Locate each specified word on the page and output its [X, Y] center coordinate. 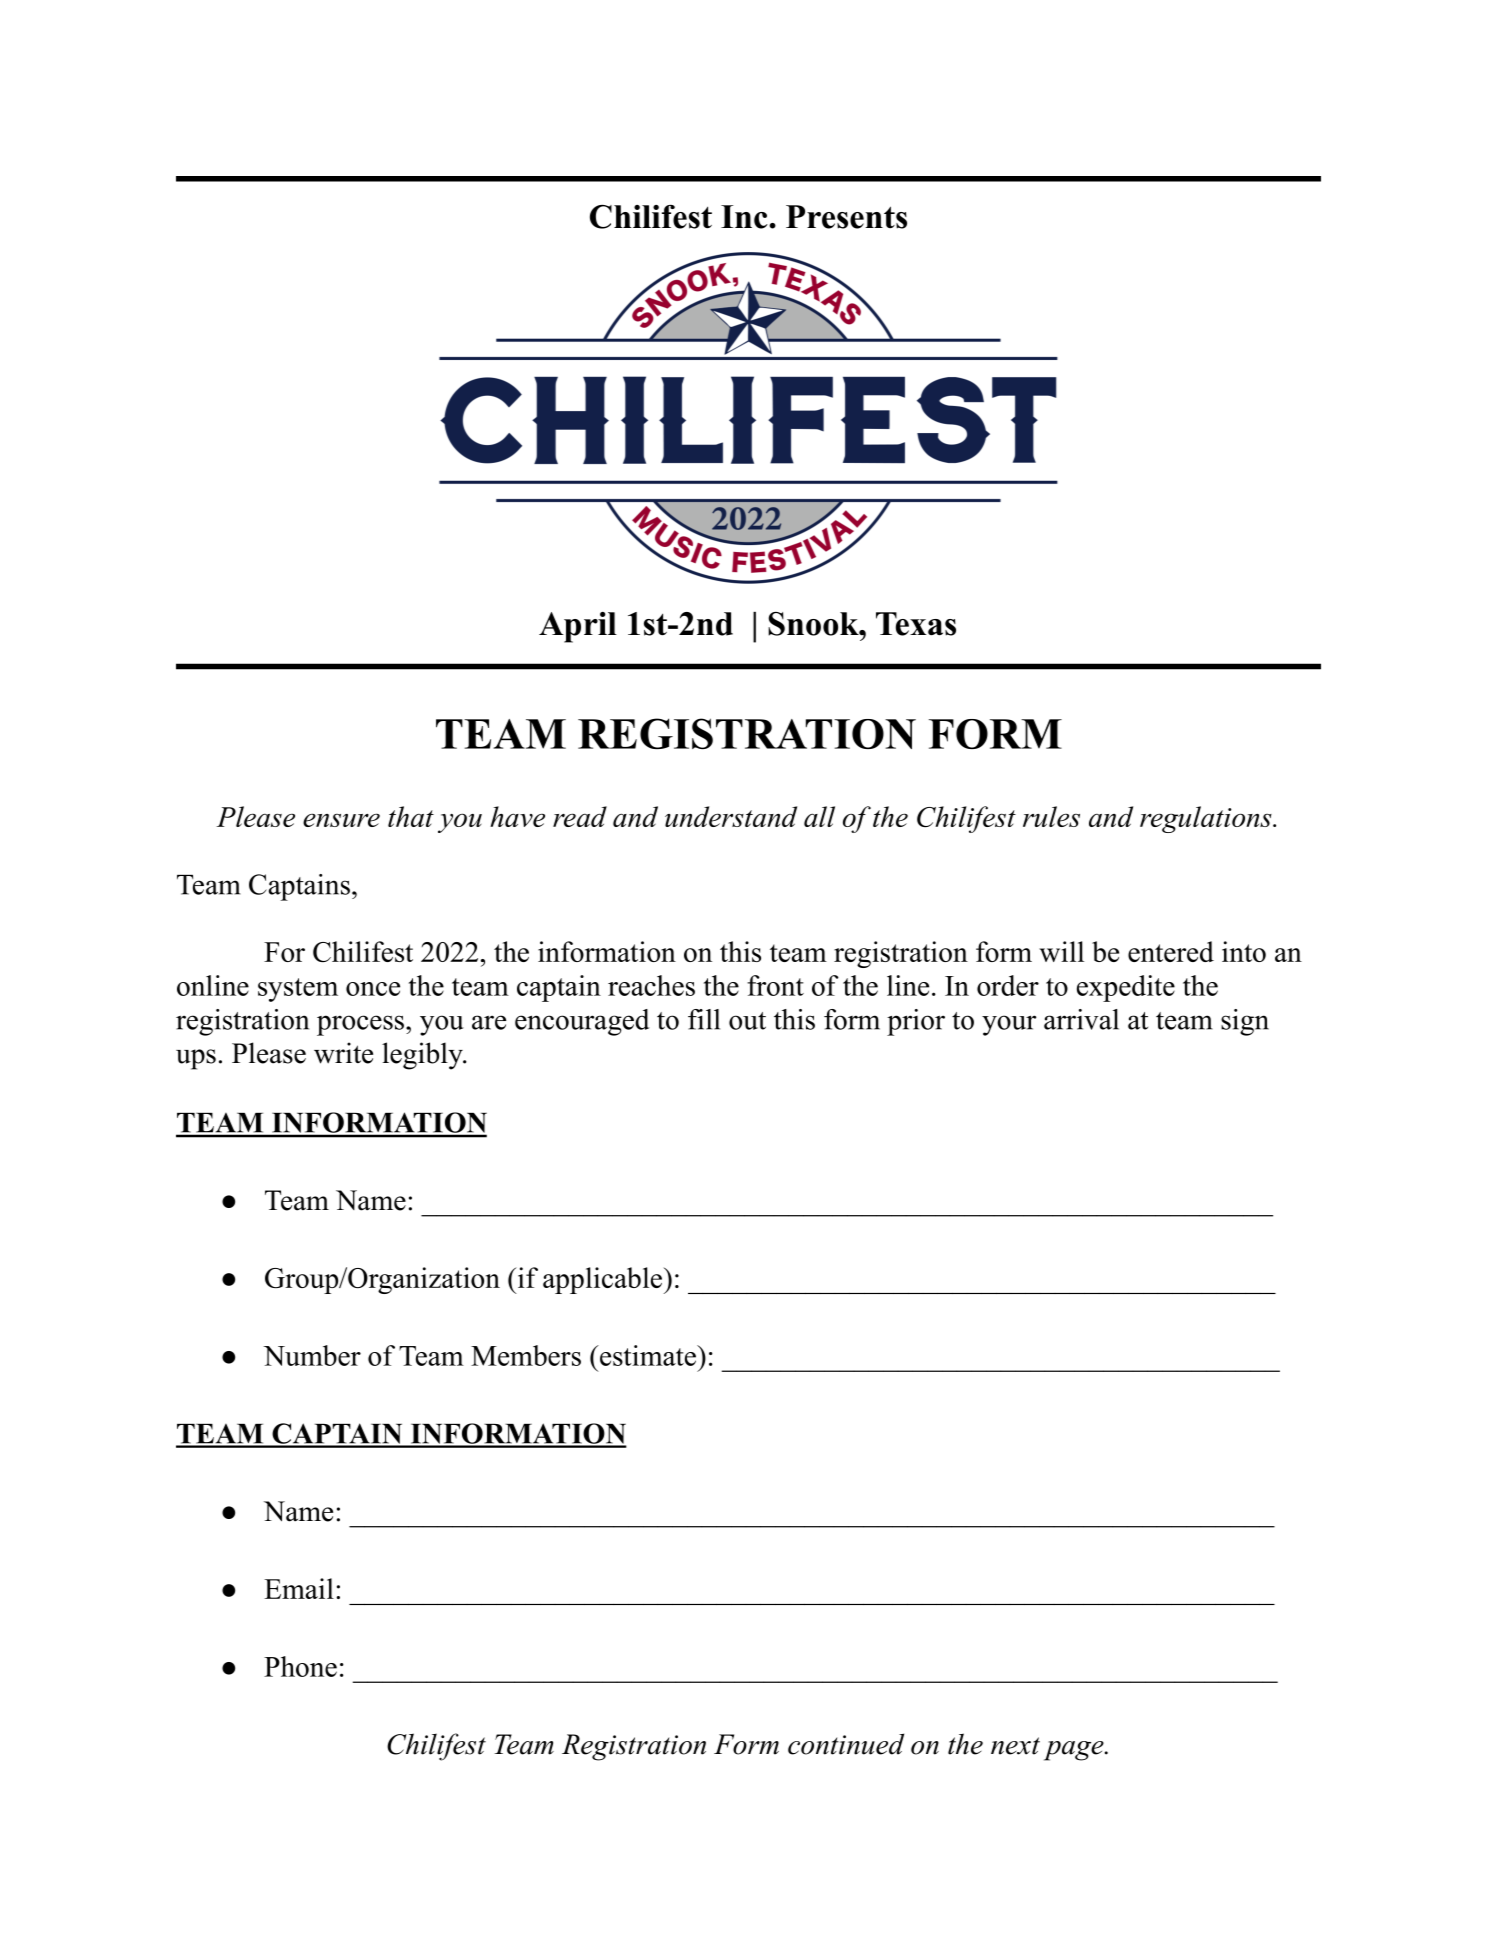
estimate [647, 1355]
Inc [745, 217]
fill [704, 1019]
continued [846, 1744]
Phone [300, 1666]
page [1074, 1751]
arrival [1081, 1019]
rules [1051, 816]
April [578, 627]
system [298, 990]
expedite [1126, 988]
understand [731, 816]
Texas [916, 624]
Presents [846, 217]
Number [312, 1355]
